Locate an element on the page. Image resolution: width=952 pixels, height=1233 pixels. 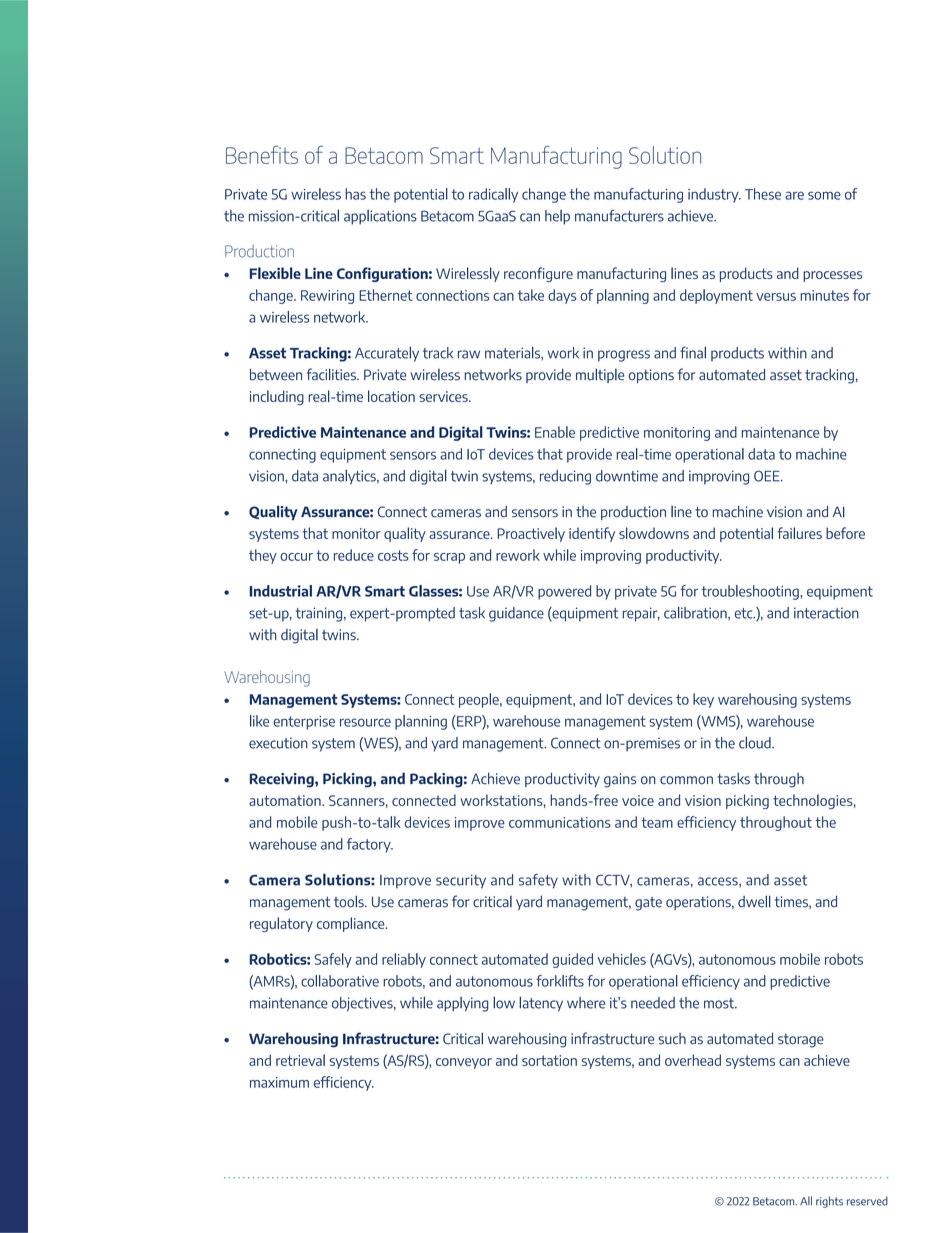
help is located at coordinates (557, 217).
